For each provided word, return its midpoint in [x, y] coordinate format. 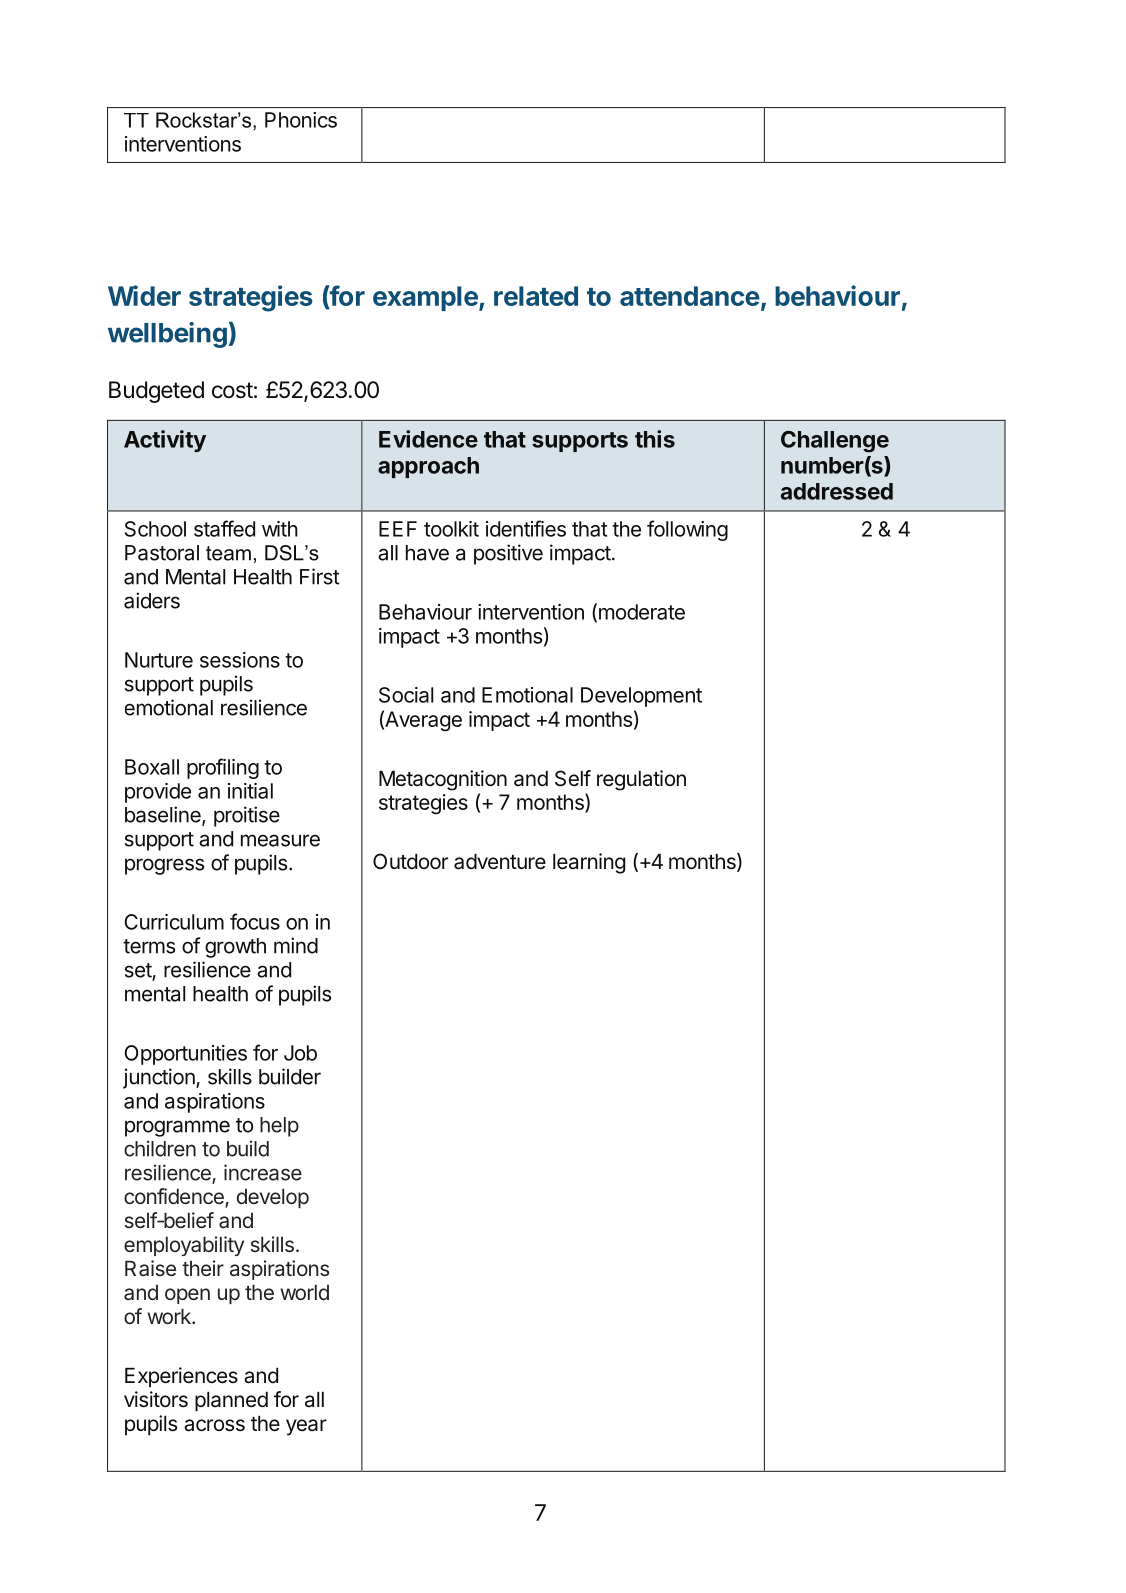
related [536, 296]
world [304, 1292]
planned [231, 1401]
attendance [690, 296]
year [306, 1427]
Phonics [301, 120]
